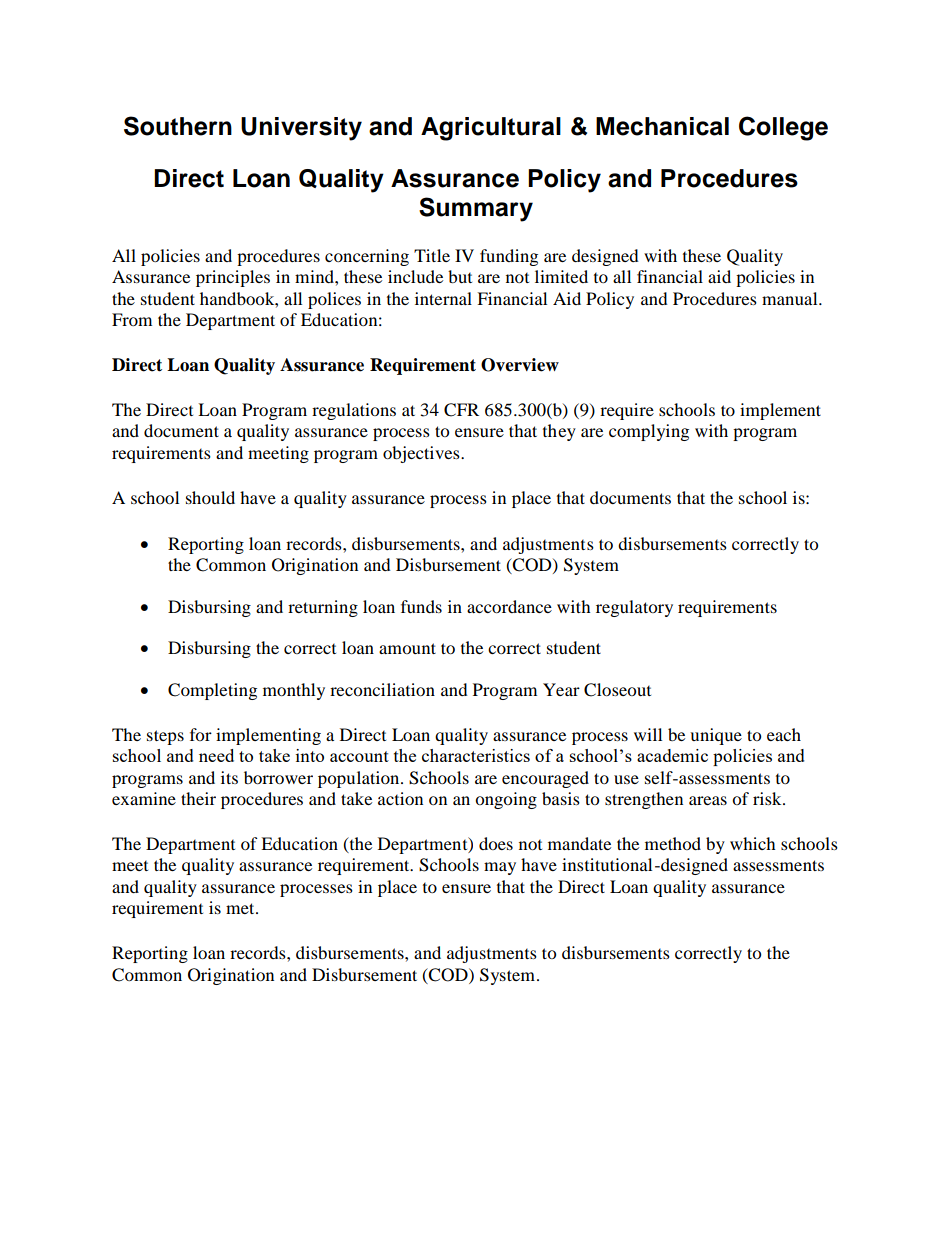 This document has height=1233, width=952. What do you see at coordinates (662, 126) in the document?
I see `Mechanical` at bounding box center [662, 126].
